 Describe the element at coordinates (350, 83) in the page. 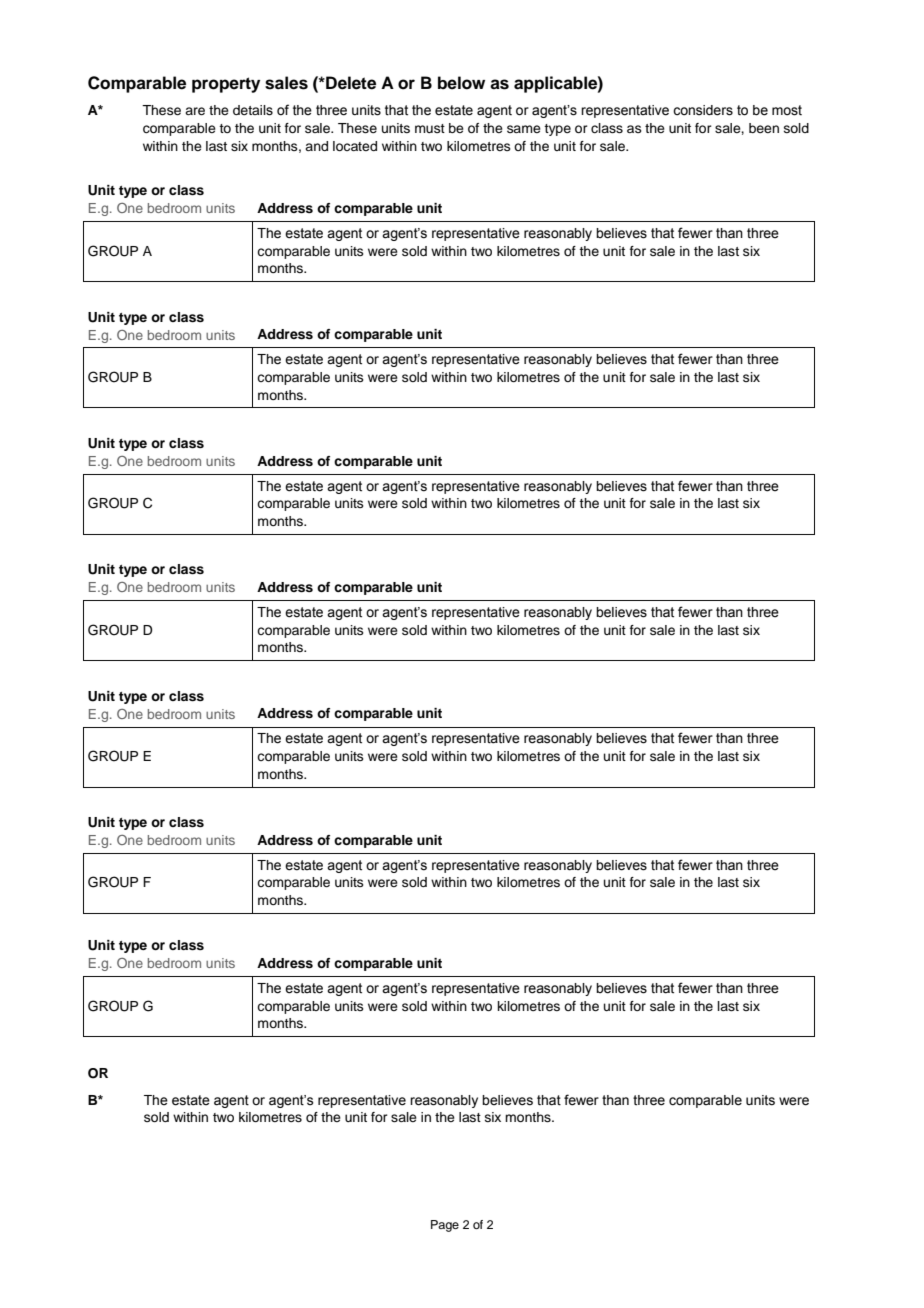

I see `Delete` at that location.
